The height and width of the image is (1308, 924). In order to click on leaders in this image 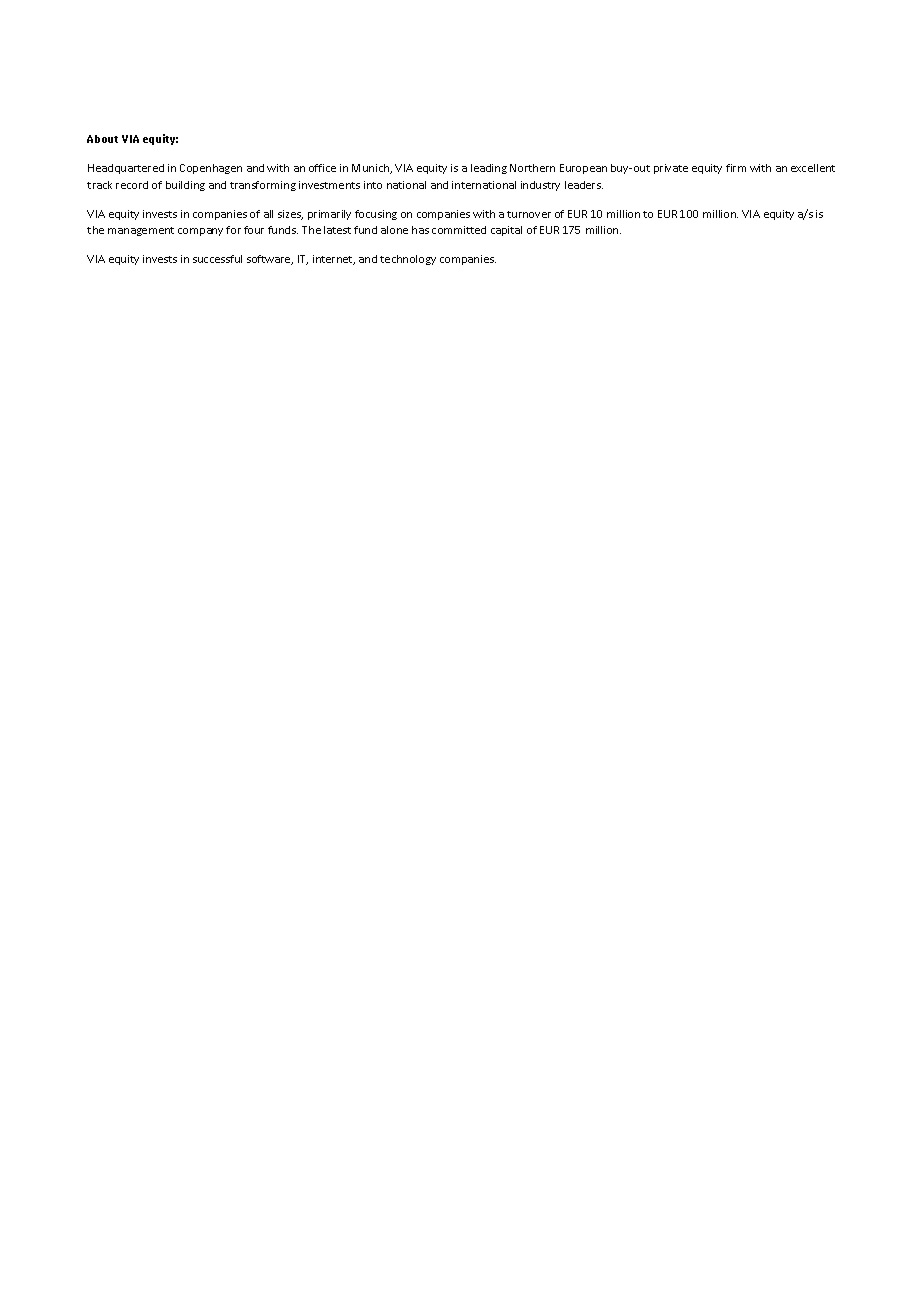, I will do `click(584, 185)`.
